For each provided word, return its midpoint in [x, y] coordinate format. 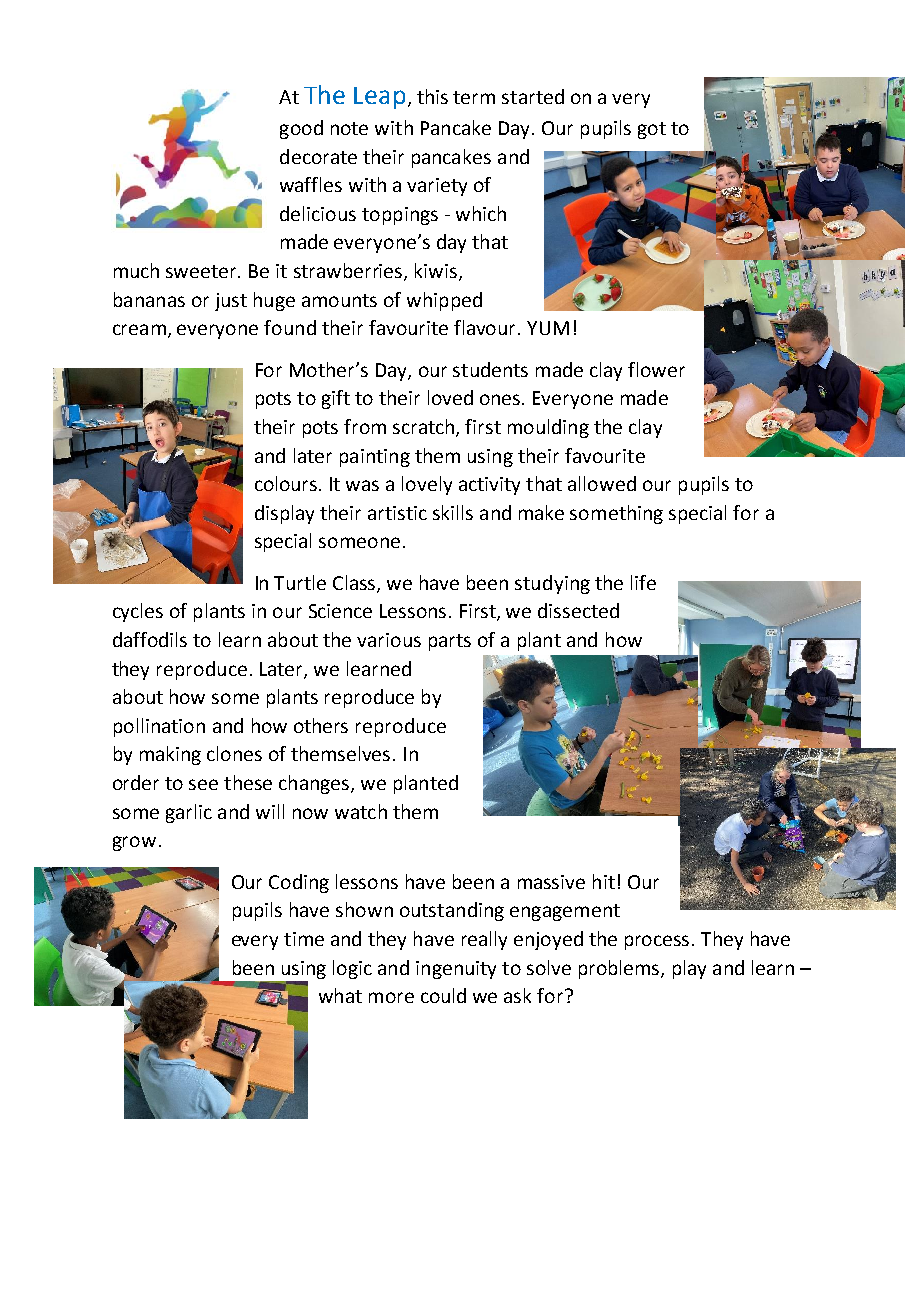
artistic [397, 513]
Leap [379, 98]
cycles [138, 612]
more [391, 997]
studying [552, 584]
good [301, 129]
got [652, 130]
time [304, 939]
